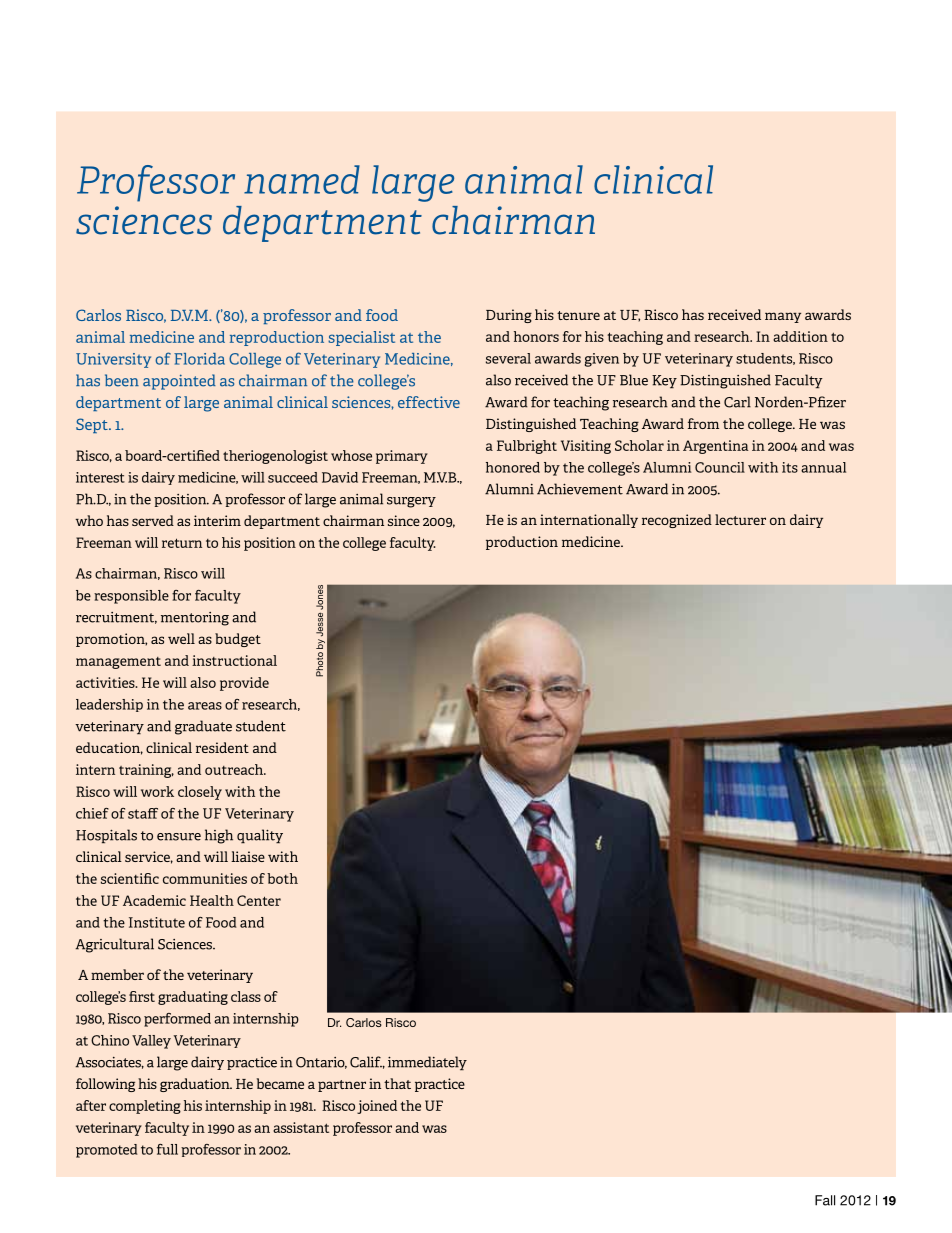 This screenshot has width=952, height=1233. I want to click on During, so click(509, 316).
